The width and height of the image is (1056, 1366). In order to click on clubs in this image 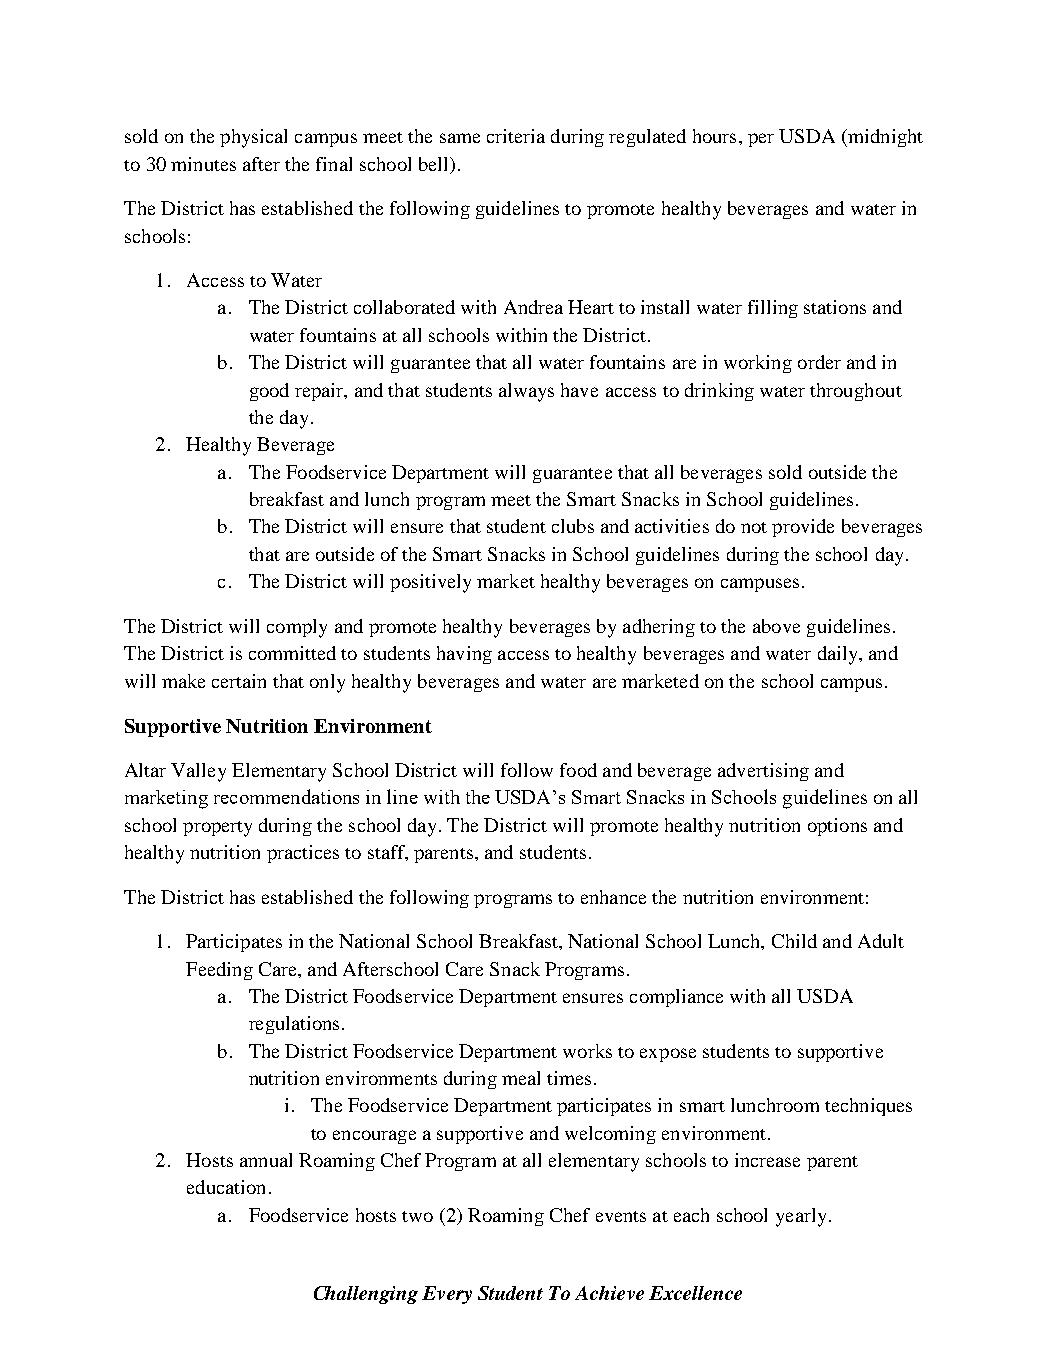, I will do `click(573, 526)`.
